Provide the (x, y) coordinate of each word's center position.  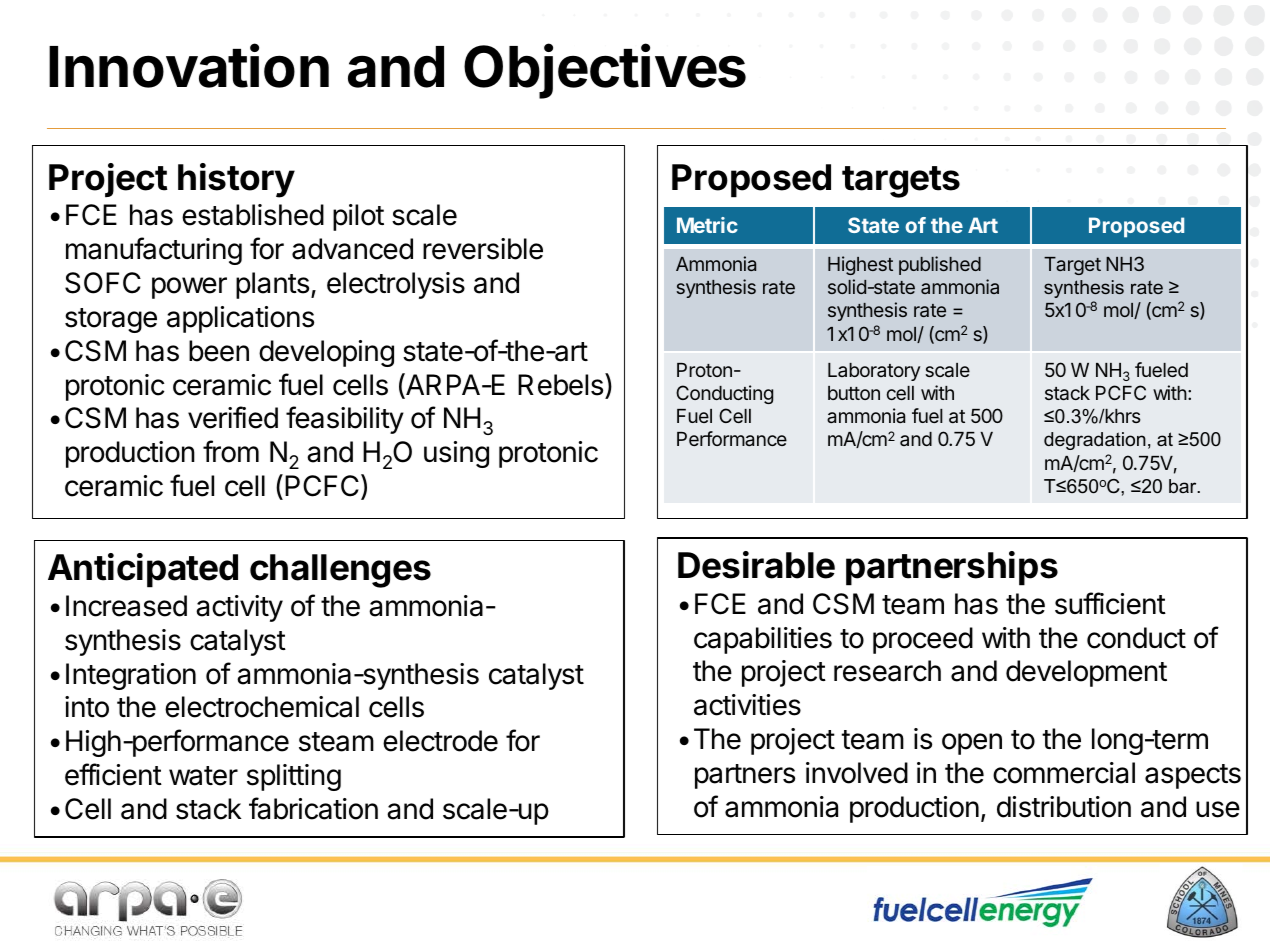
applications (240, 319)
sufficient (1110, 603)
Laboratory (874, 372)
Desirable (756, 565)
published (940, 265)
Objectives (605, 71)
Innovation (189, 66)
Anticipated (143, 570)
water (203, 776)
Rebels (562, 384)
